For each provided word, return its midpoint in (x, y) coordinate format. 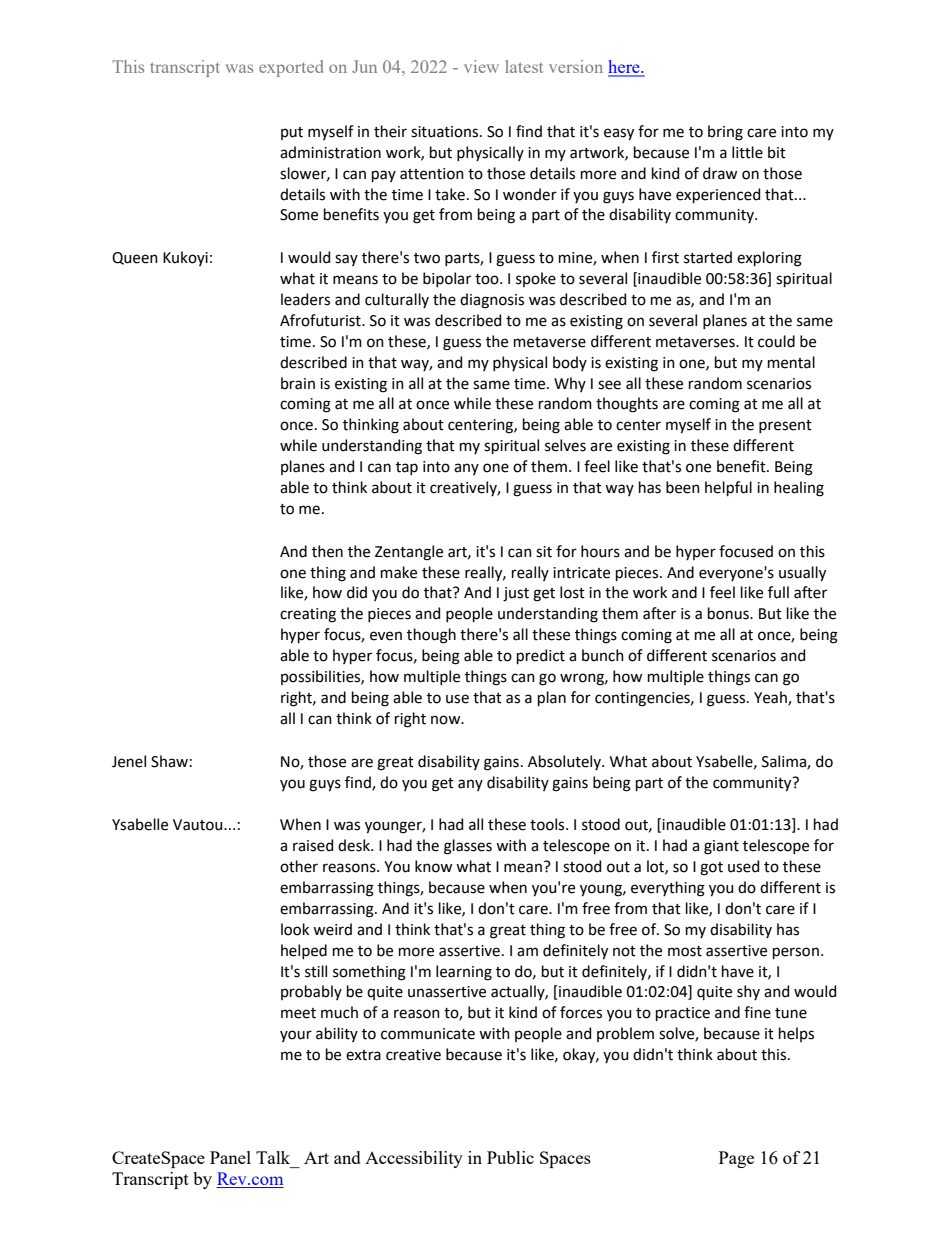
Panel (230, 1157)
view (481, 66)
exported (291, 68)
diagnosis (492, 301)
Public (510, 1157)
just (516, 594)
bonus (729, 613)
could (776, 341)
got (711, 869)
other (299, 866)
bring (725, 133)
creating (308, 615)
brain (298, 383)
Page (736, 1159)
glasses (468, 847)
